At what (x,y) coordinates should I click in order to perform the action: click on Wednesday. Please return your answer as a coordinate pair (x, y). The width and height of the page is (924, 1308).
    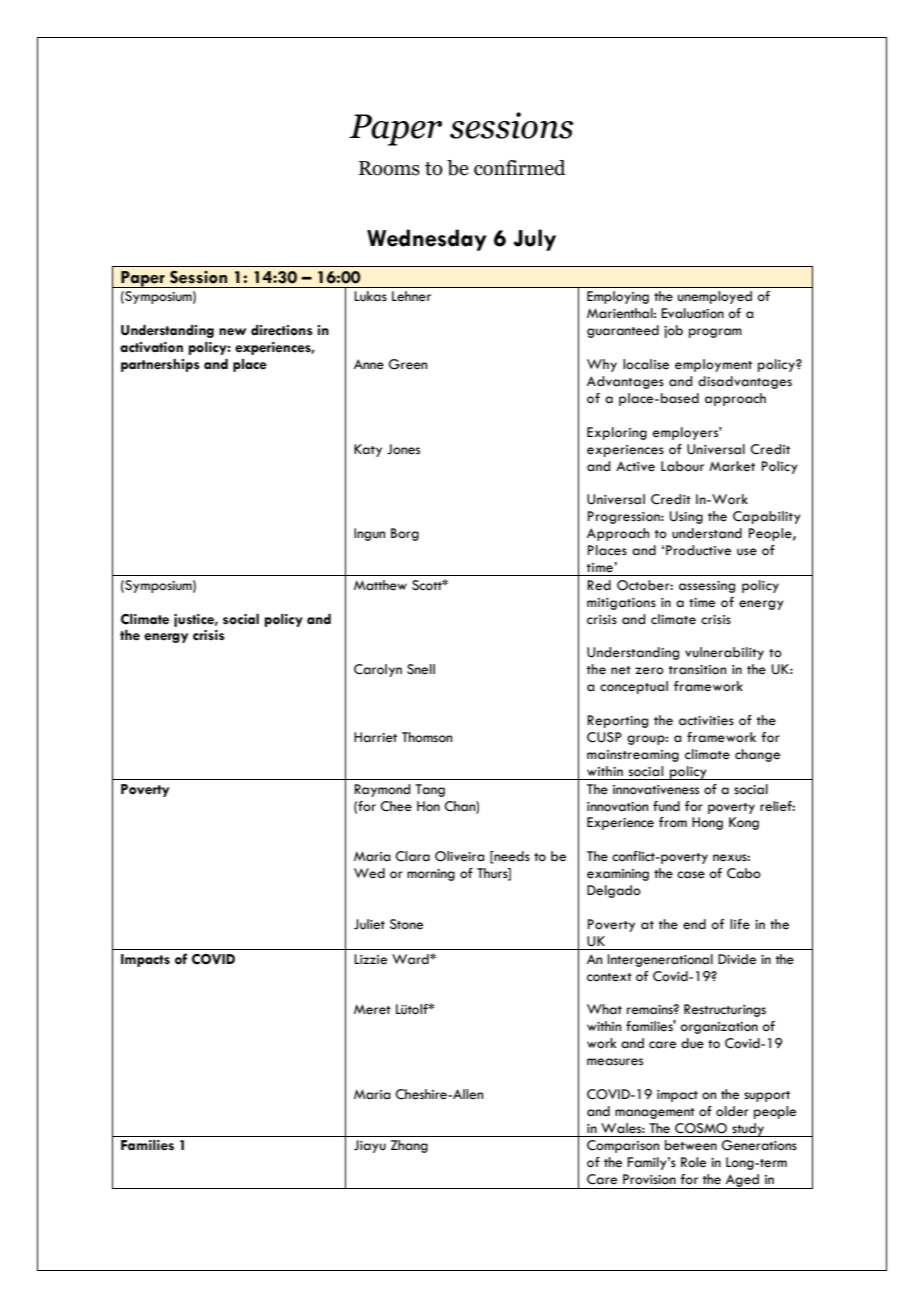
    Looking at the image, I should click on (426, 240).
